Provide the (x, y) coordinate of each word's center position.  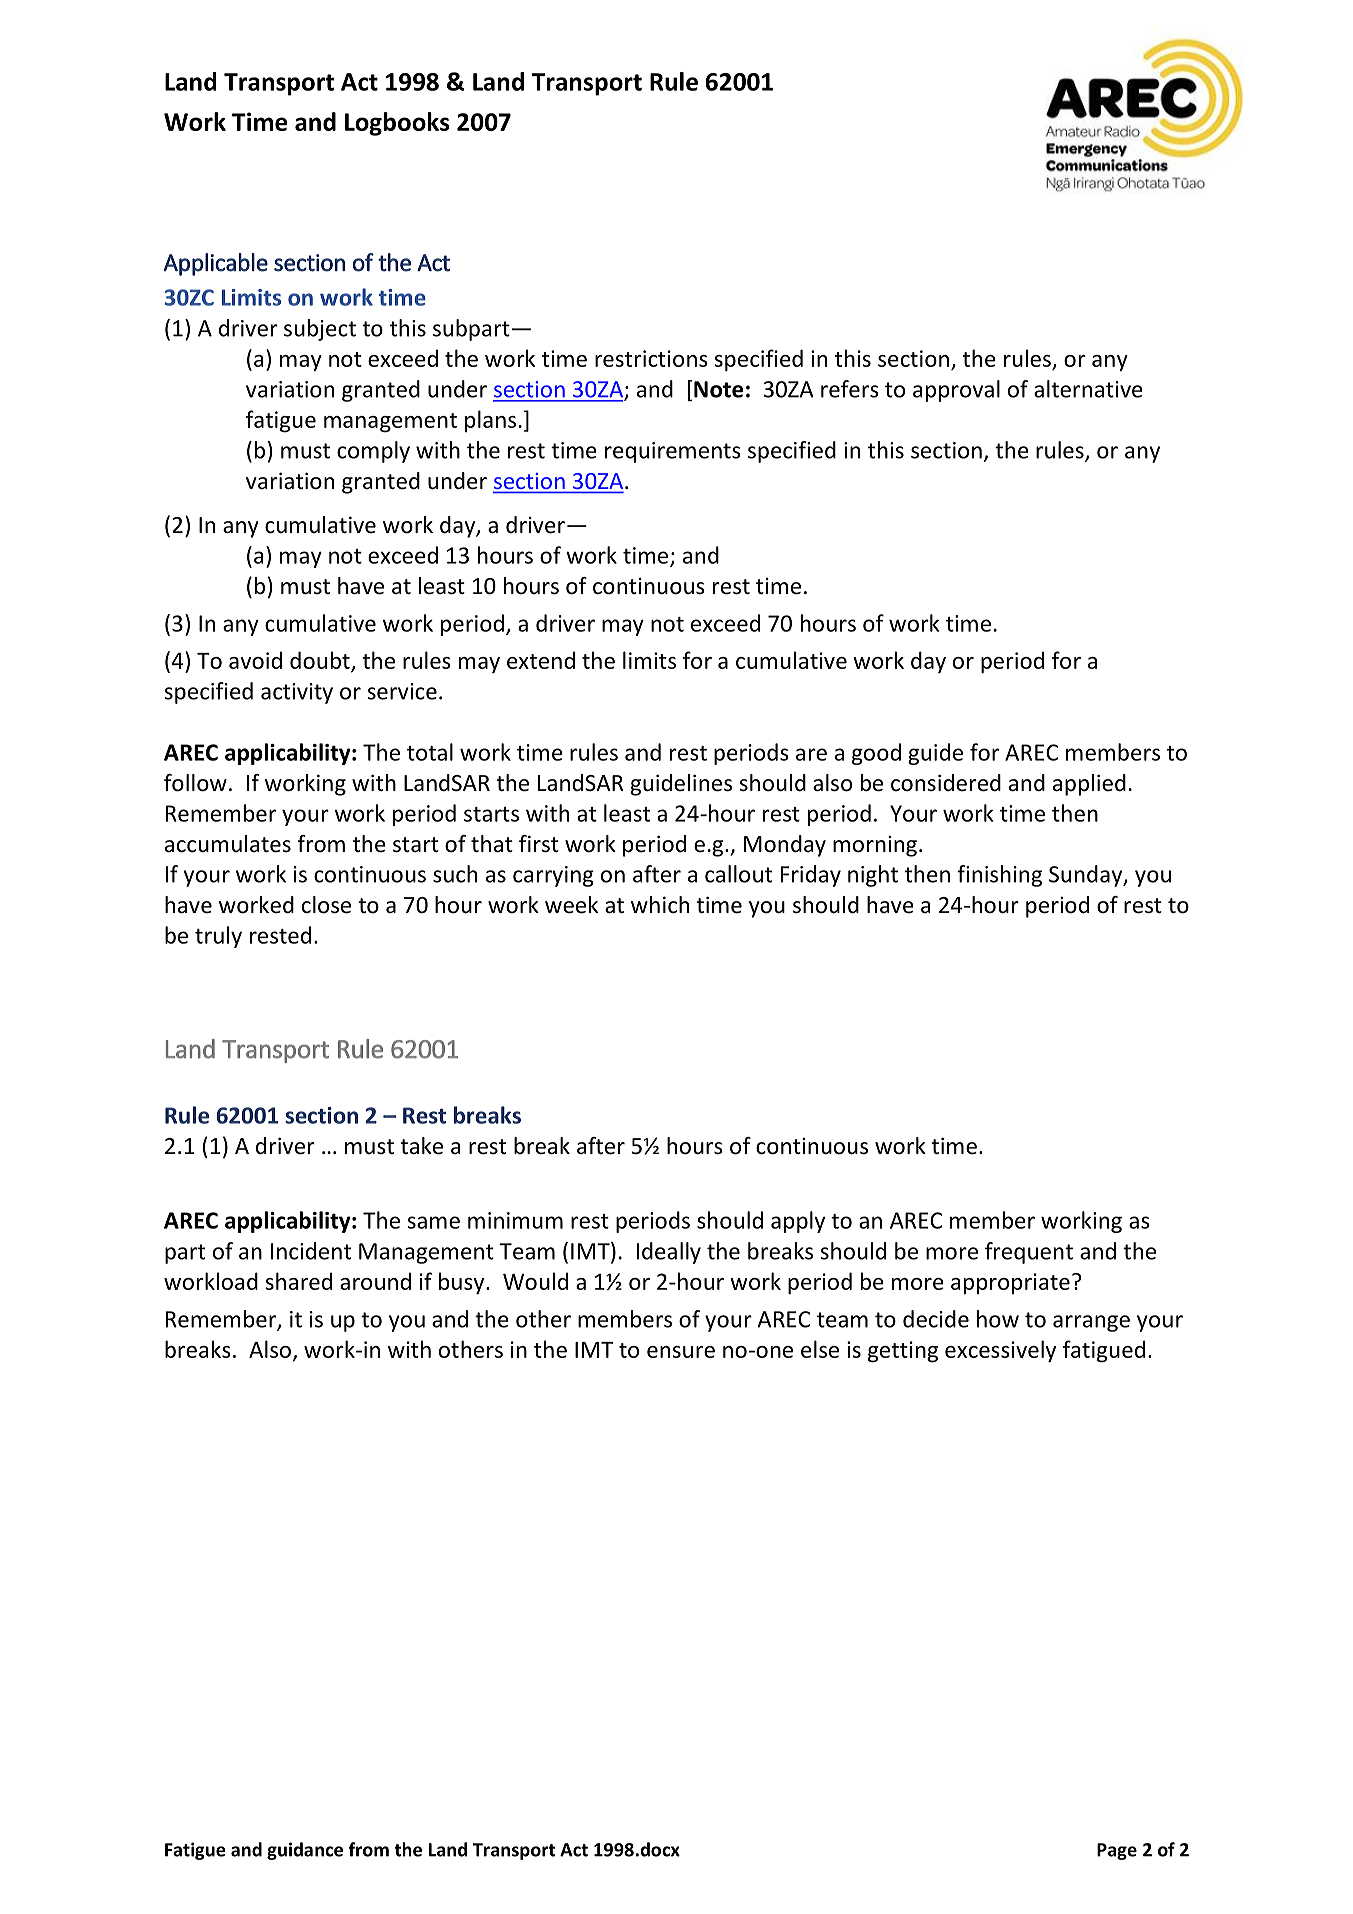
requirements (673, 452)
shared (298, 1281)
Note (718, 389)
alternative (1088, 389)
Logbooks (397, 124)
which (660, 905)
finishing (999, 876)
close (326, 905)
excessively (1000, 1351)
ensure (681, 1352)
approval (956, 391)
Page (1117, 1851)
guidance (305, 1851)
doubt (321, 661)
